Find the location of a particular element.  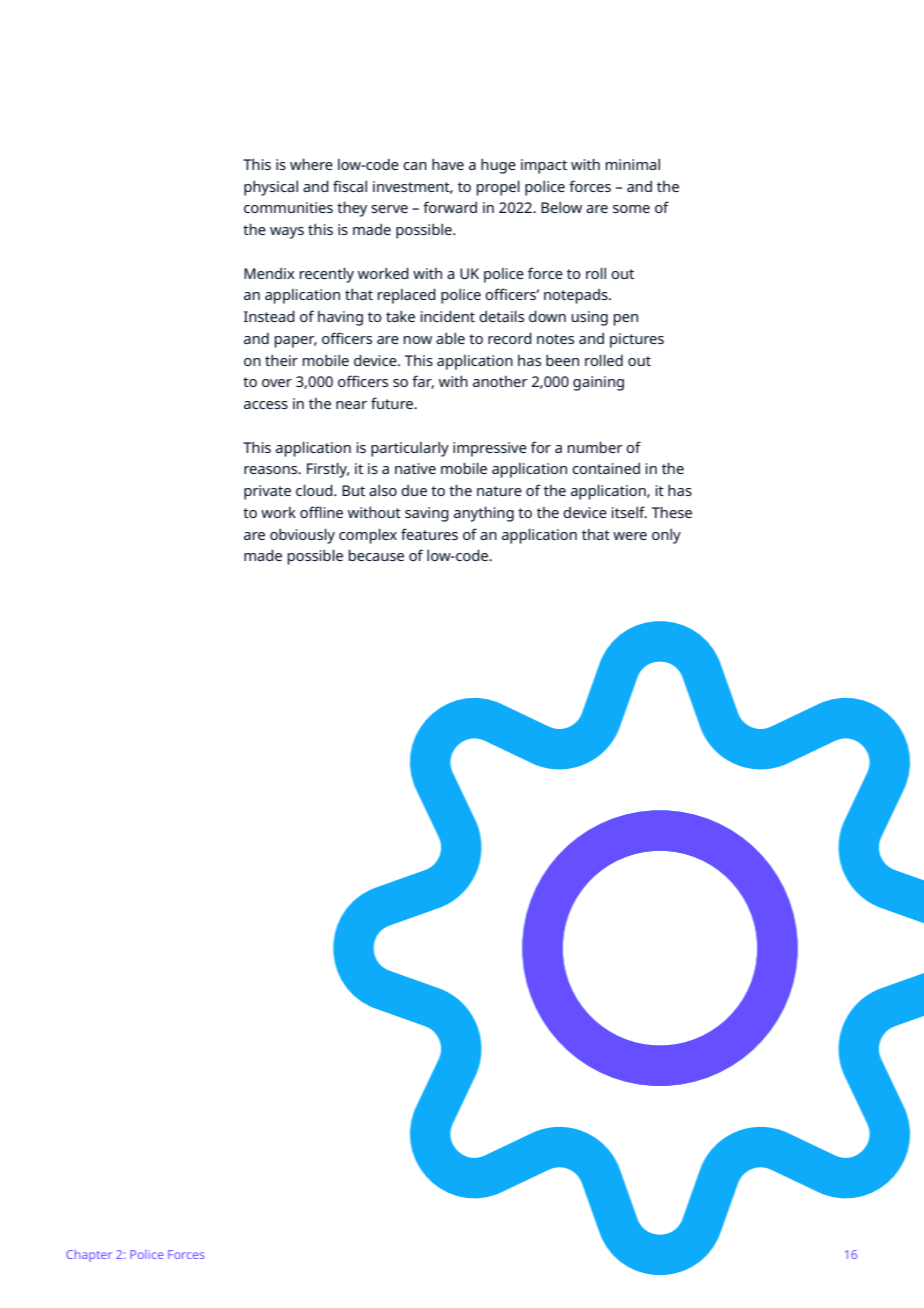

physical is located at coordinates (271, 188).
